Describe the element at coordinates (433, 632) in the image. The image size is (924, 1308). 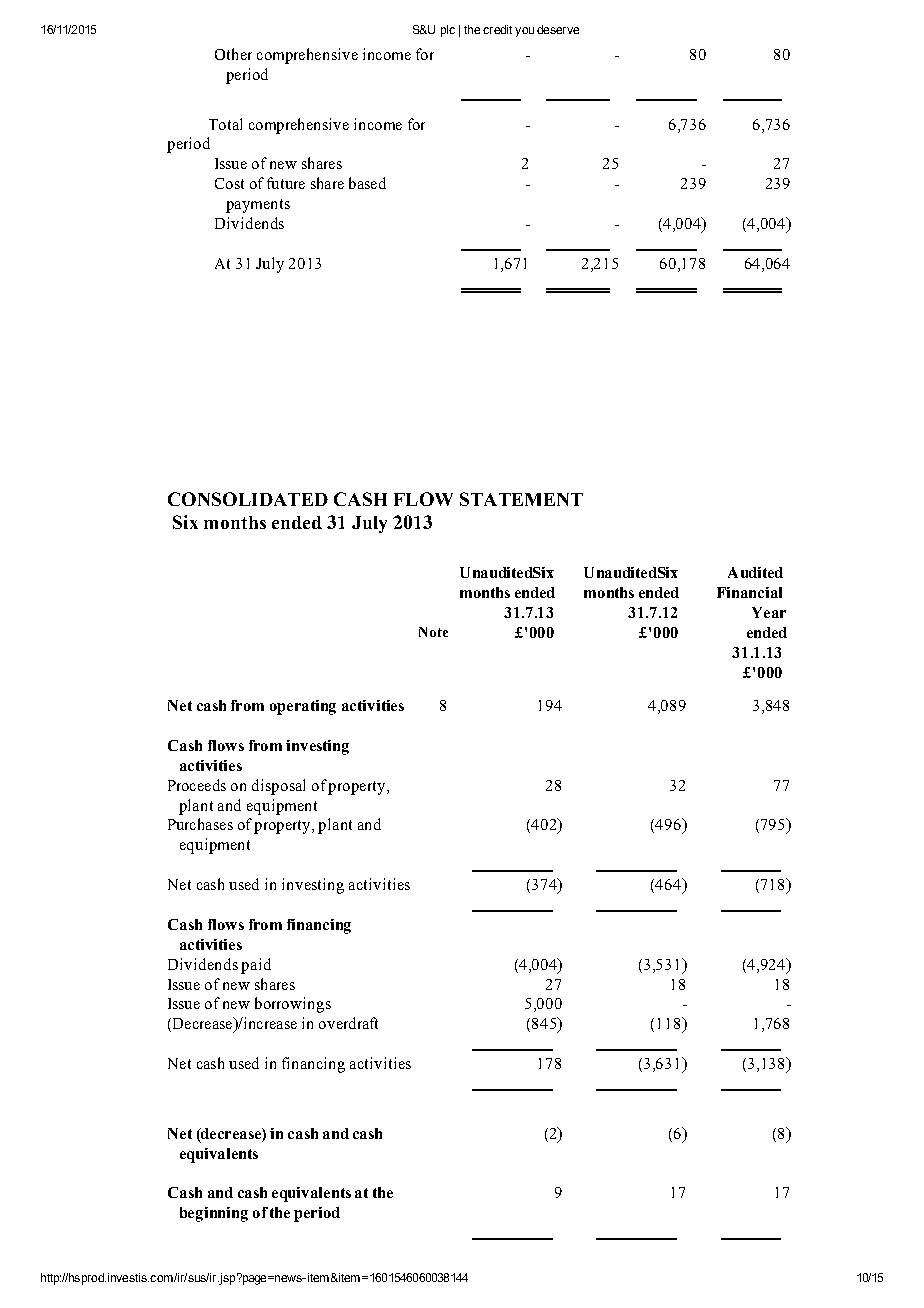
I see `Note` at that location.
